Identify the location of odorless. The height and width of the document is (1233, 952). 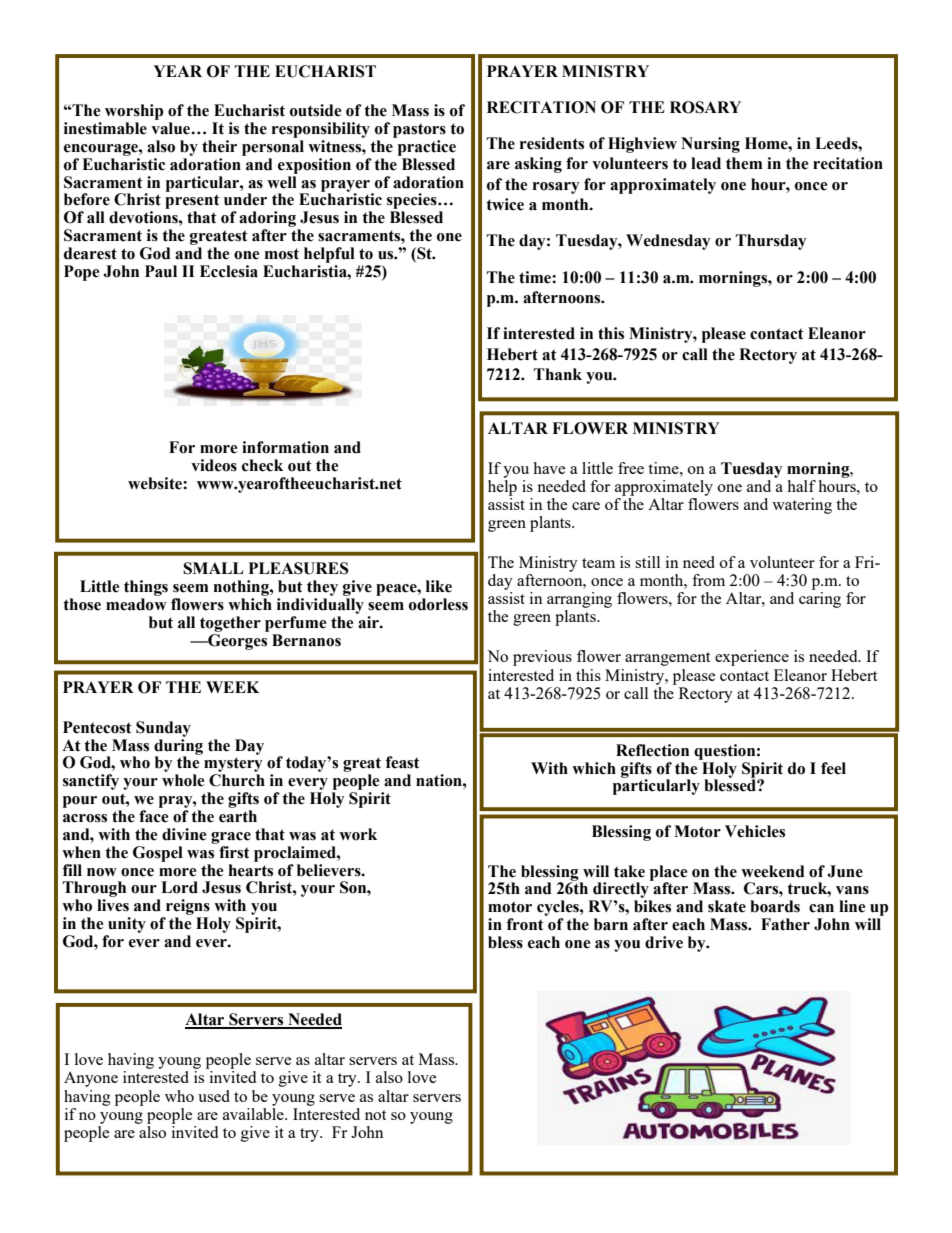
(438, 604).
